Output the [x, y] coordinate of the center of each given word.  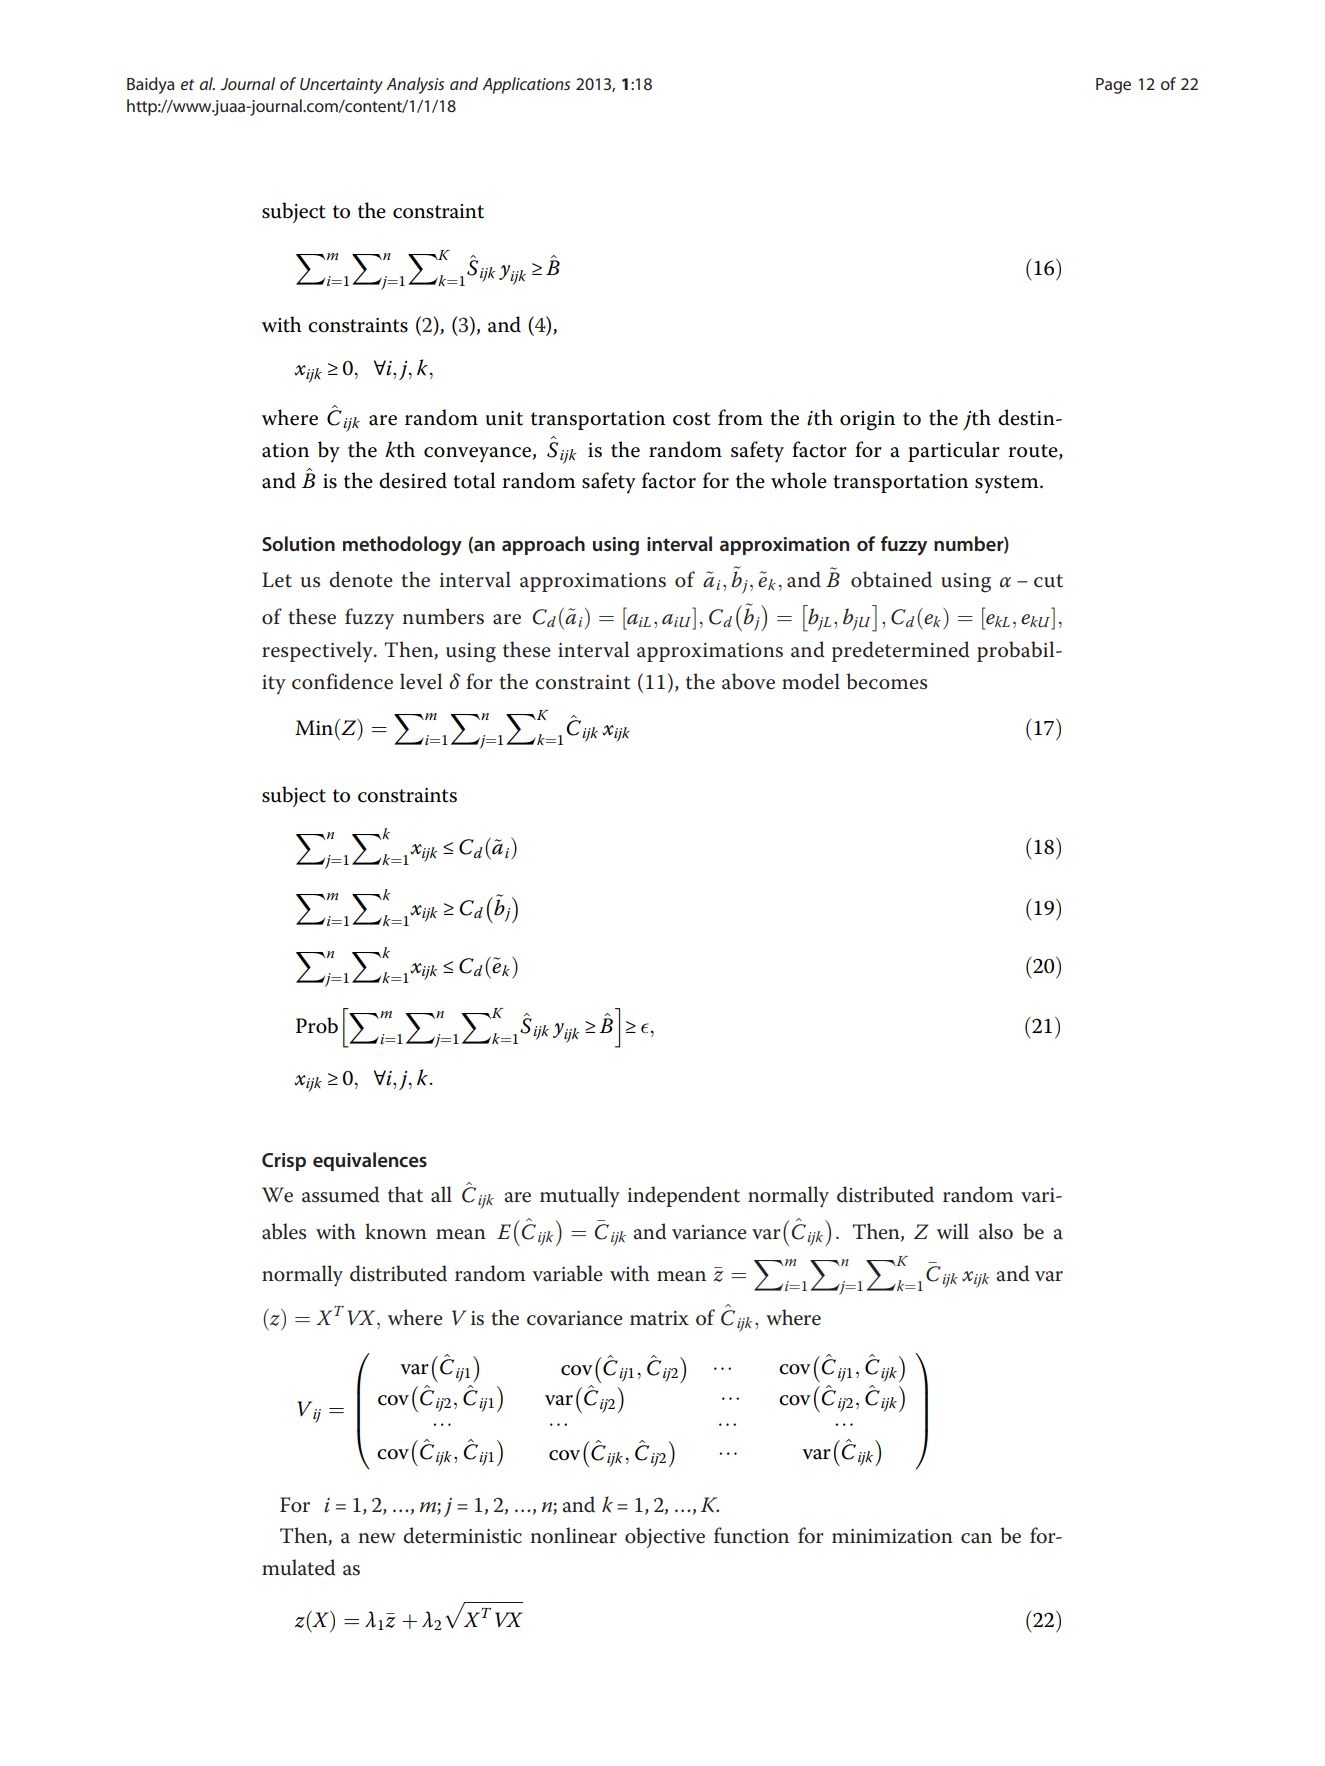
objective [665, 1537]
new [377, 1538]
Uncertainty [341, 86]
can [976, 1538]
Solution [298, 543]
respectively [318, 652]
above [748, 681]
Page [1113, 86]
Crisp [284, 1162]
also [996, 1231]
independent [684, 1196]
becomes [887, 681]
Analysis [415, 85]
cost [691, 419]
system [1008, 484]
